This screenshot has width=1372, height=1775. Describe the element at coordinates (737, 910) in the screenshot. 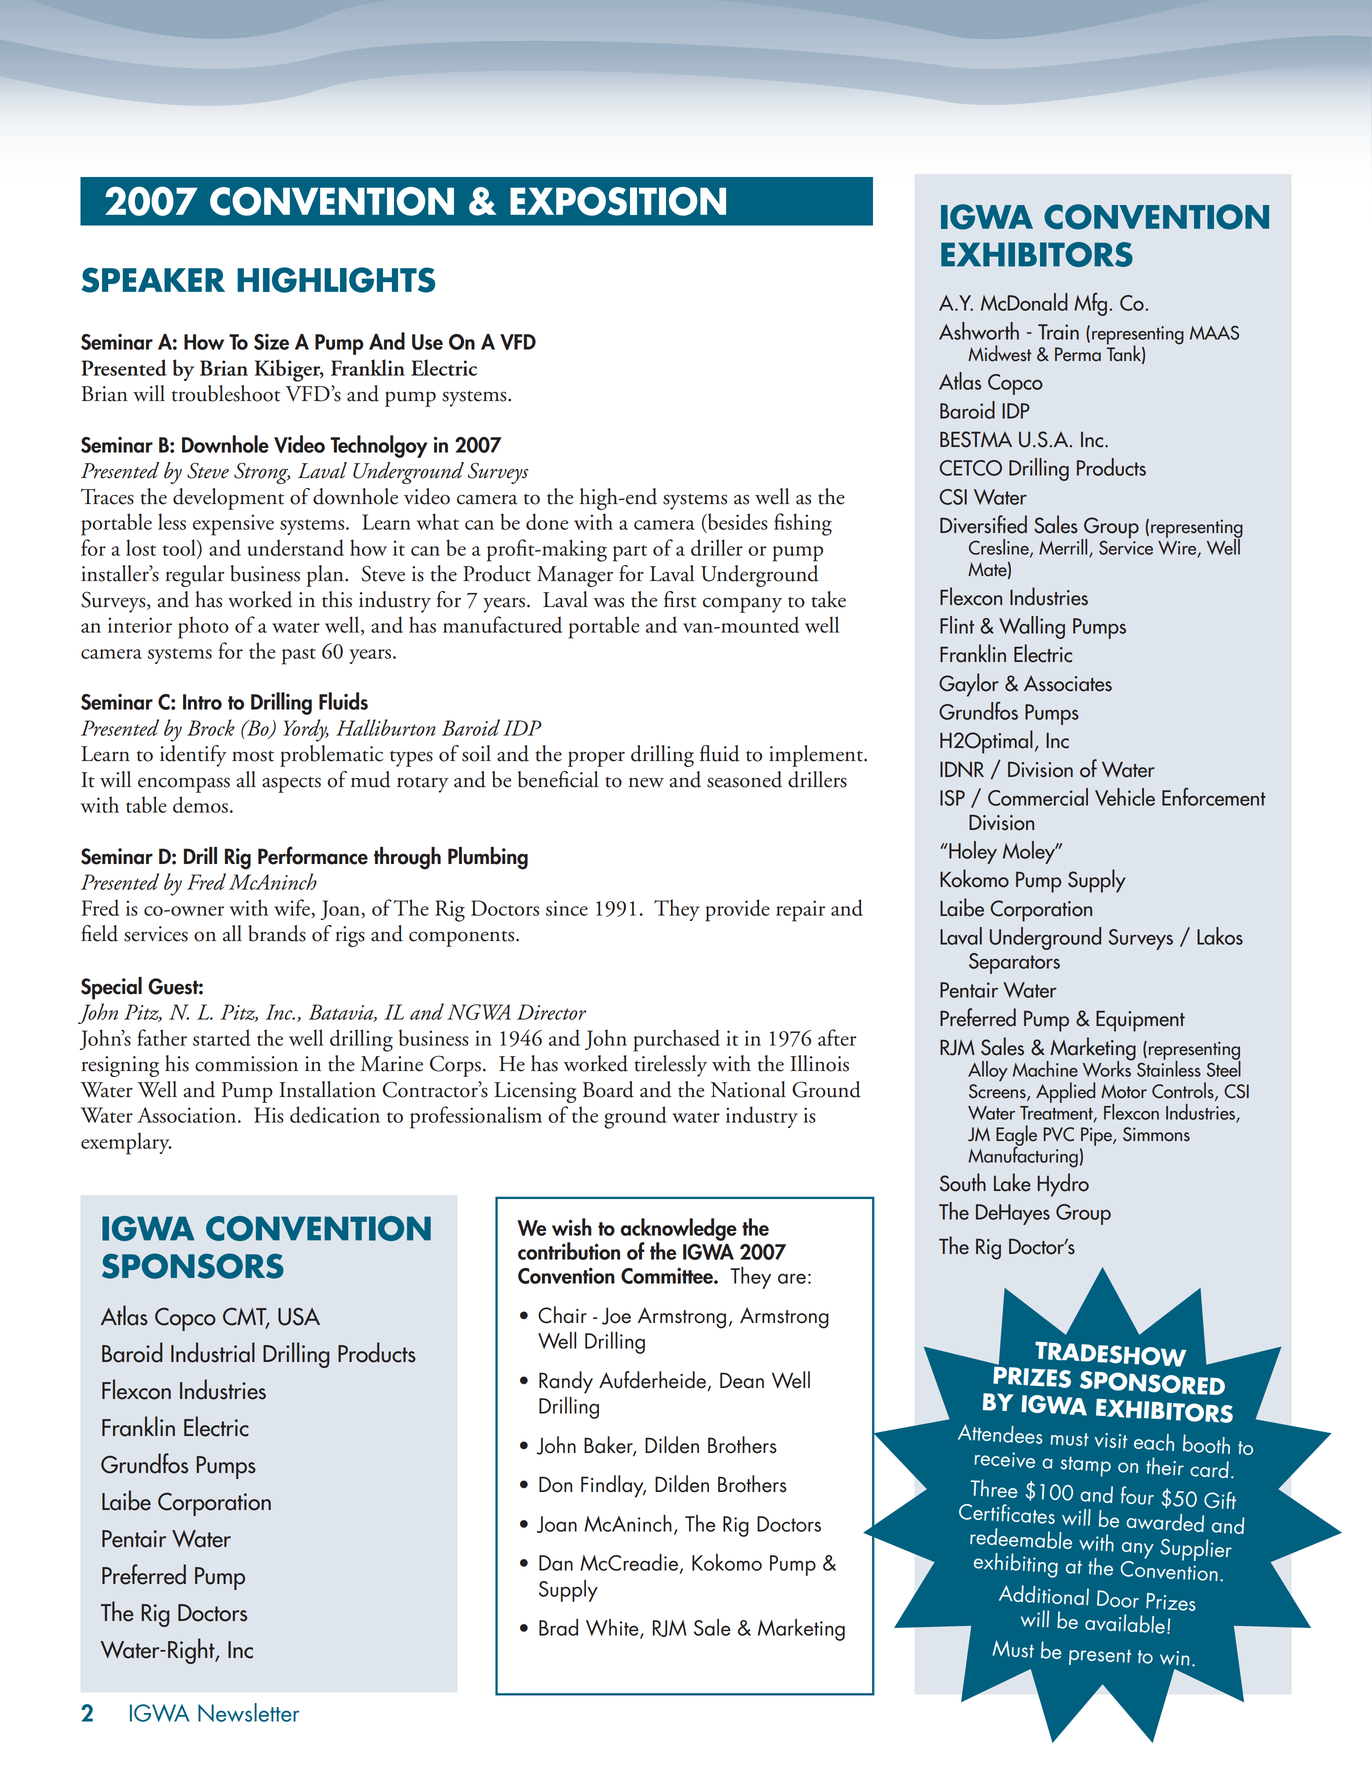

I see `provide` at that location.
